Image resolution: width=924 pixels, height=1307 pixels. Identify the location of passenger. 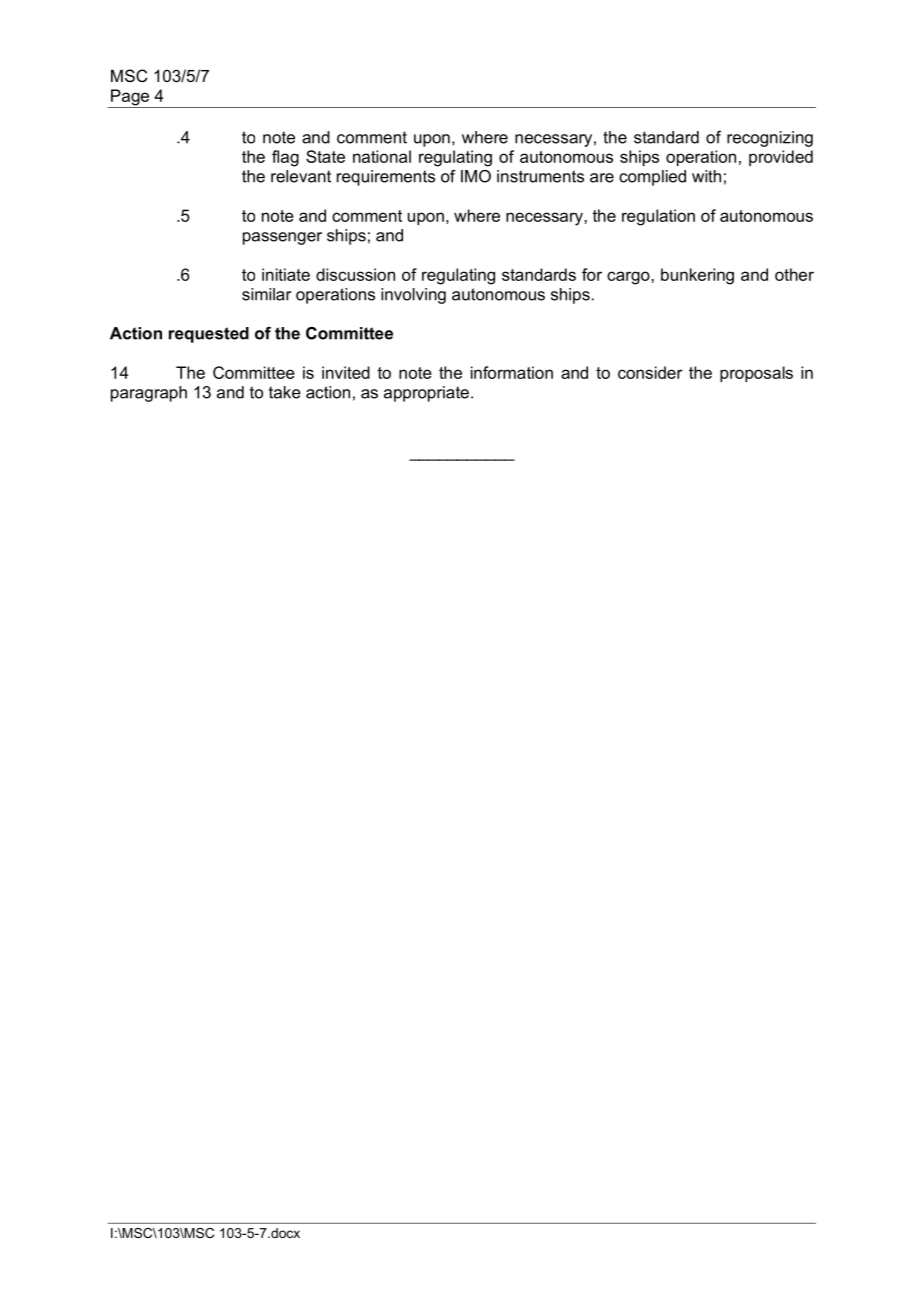
(282, 238).
